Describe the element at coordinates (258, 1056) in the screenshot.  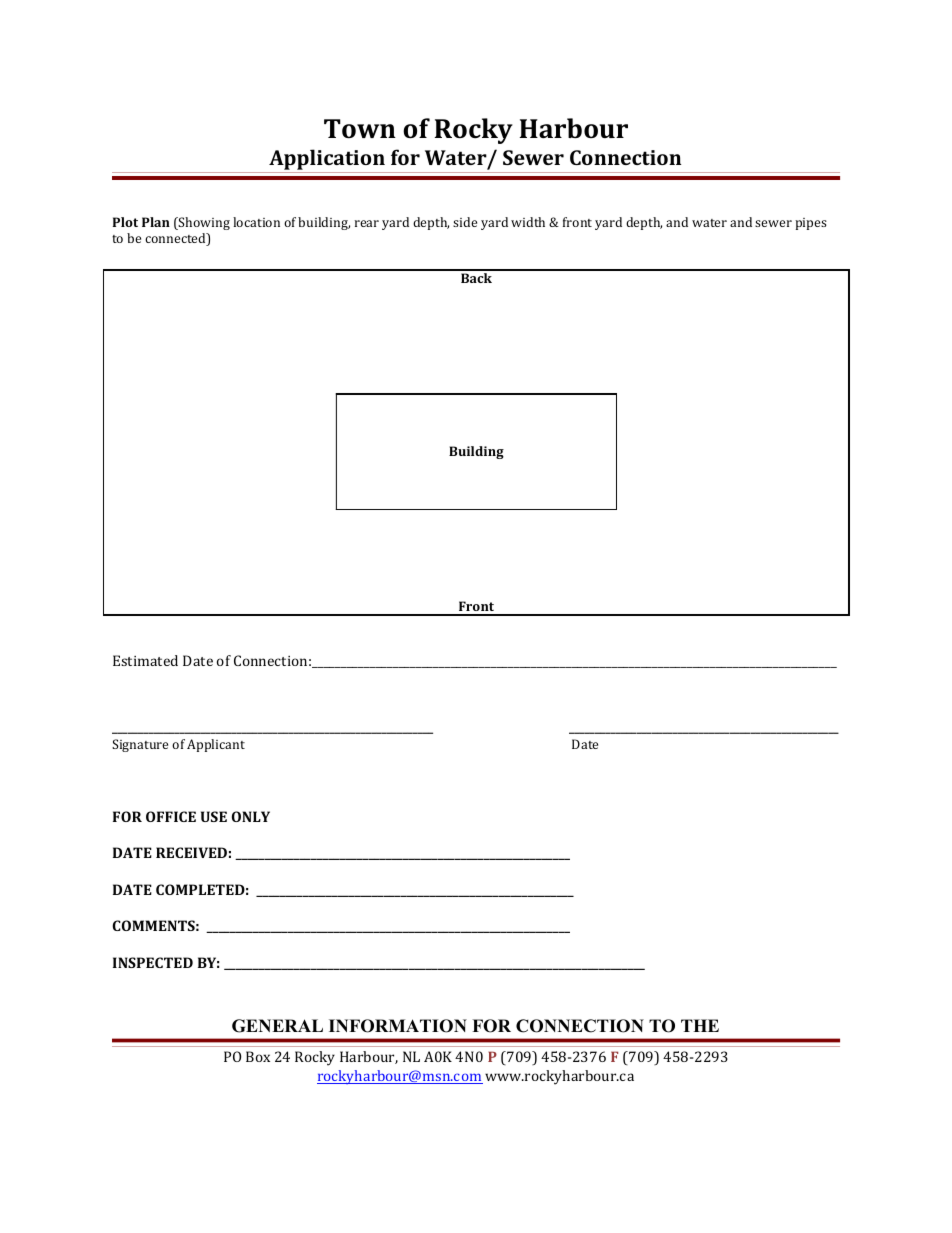
I see `Box` at that location.
